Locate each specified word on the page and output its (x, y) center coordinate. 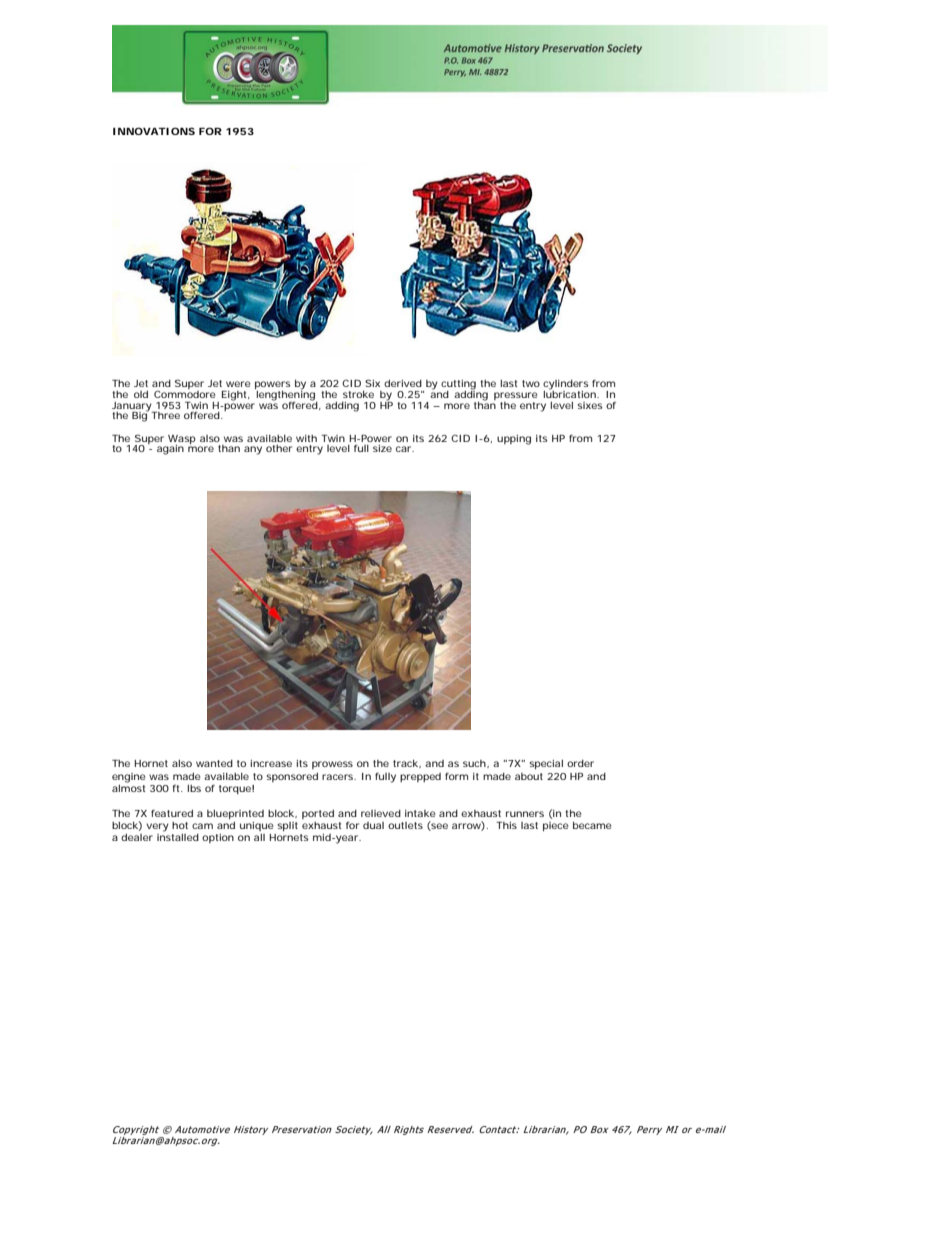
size (382, 448)
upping (514, 440)
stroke (358, 394)
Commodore (185, 393)
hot (180, 825)
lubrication (570, 393)
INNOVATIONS (154, 131)
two (531, 383)
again (170, 450)
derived (403, 383)
